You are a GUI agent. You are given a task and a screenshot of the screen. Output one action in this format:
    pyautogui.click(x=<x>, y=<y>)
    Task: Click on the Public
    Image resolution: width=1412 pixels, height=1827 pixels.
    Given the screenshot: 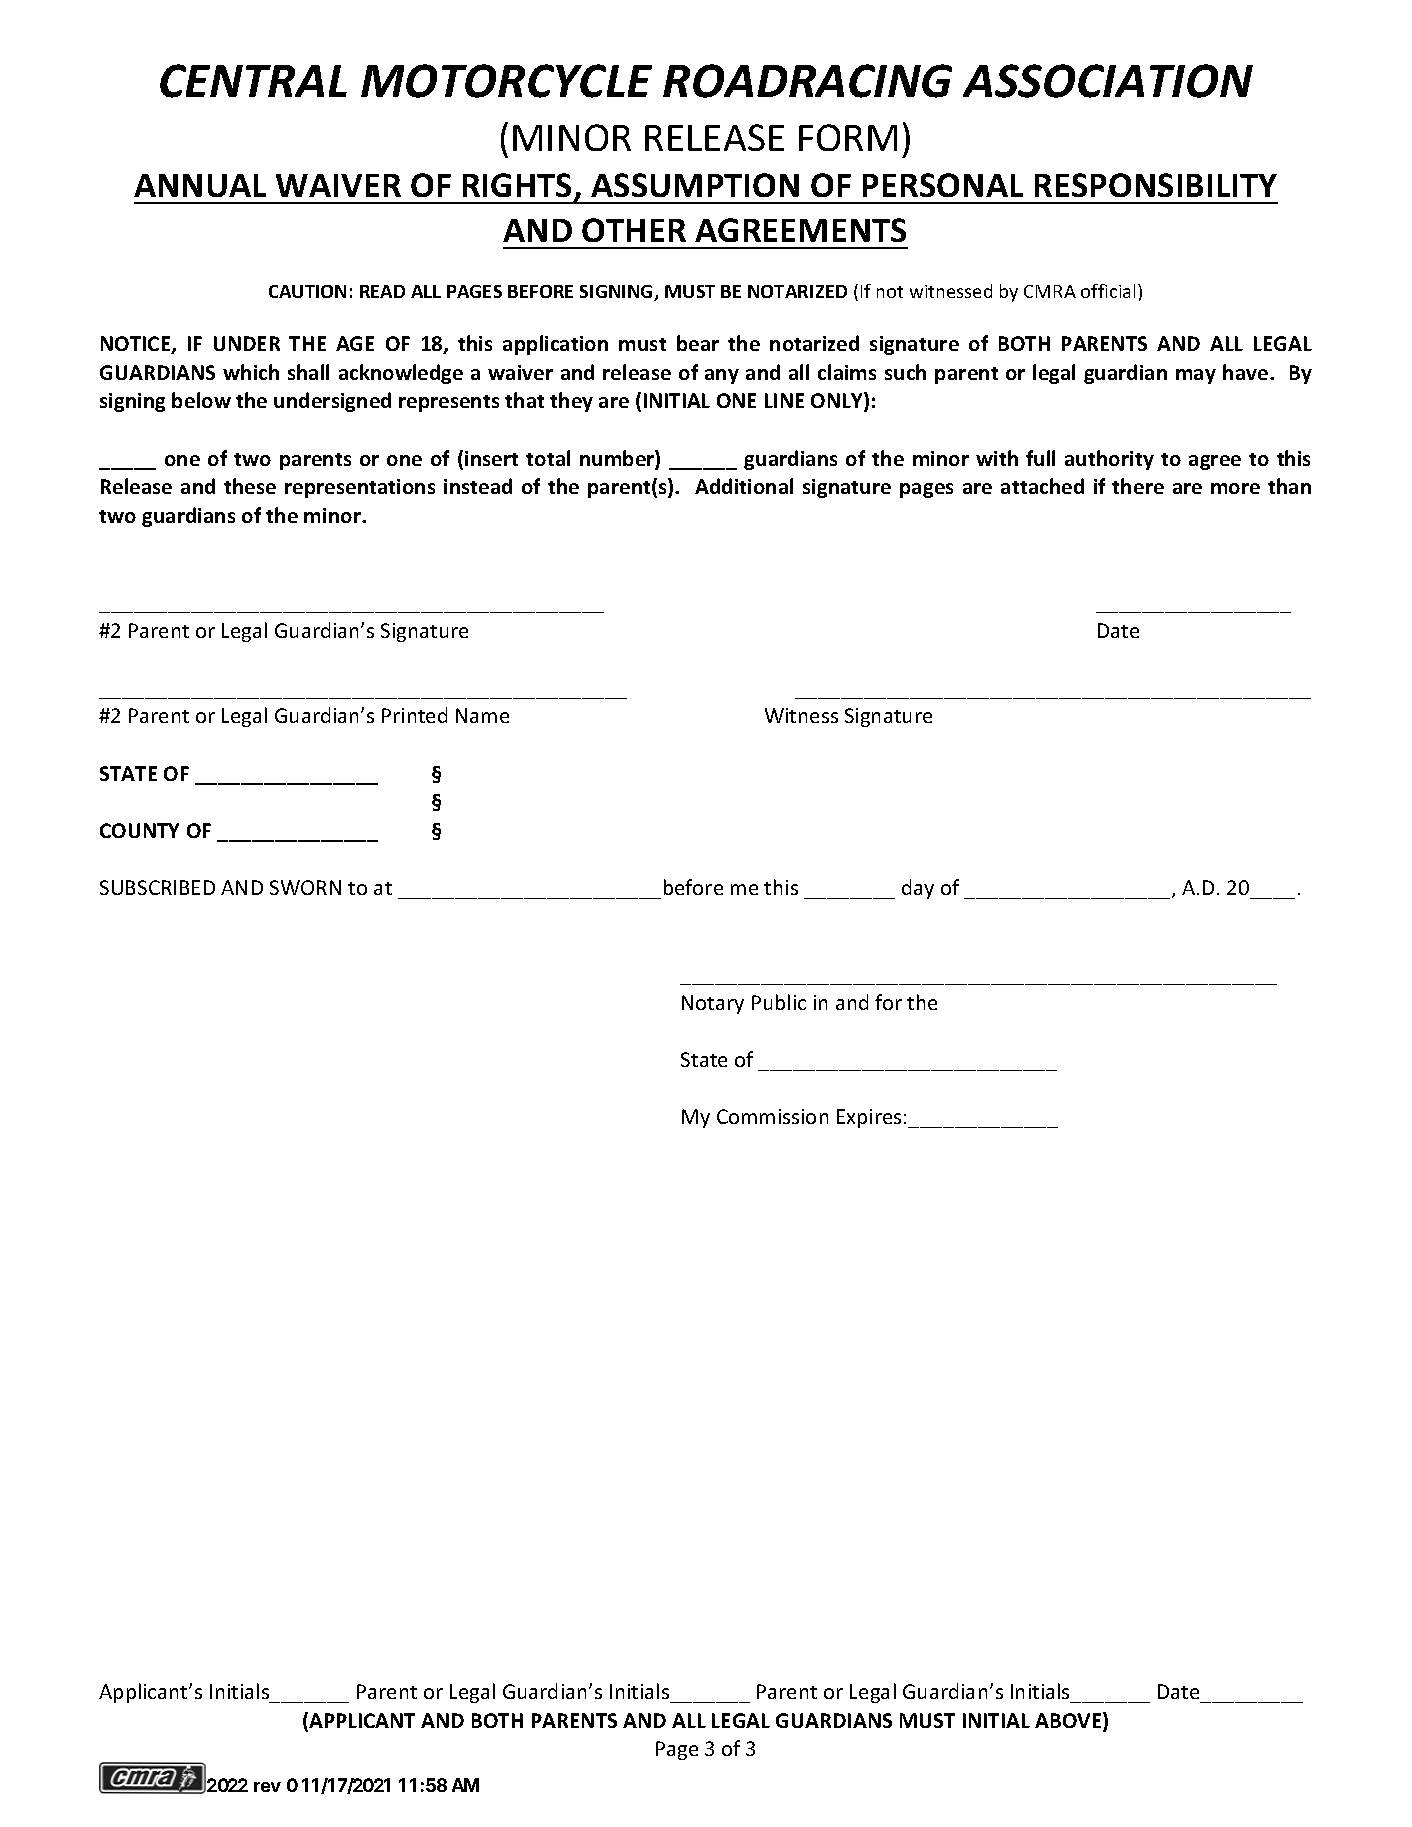 What is the action you would take?
    pyautogui.click(x=779, y=1002)
